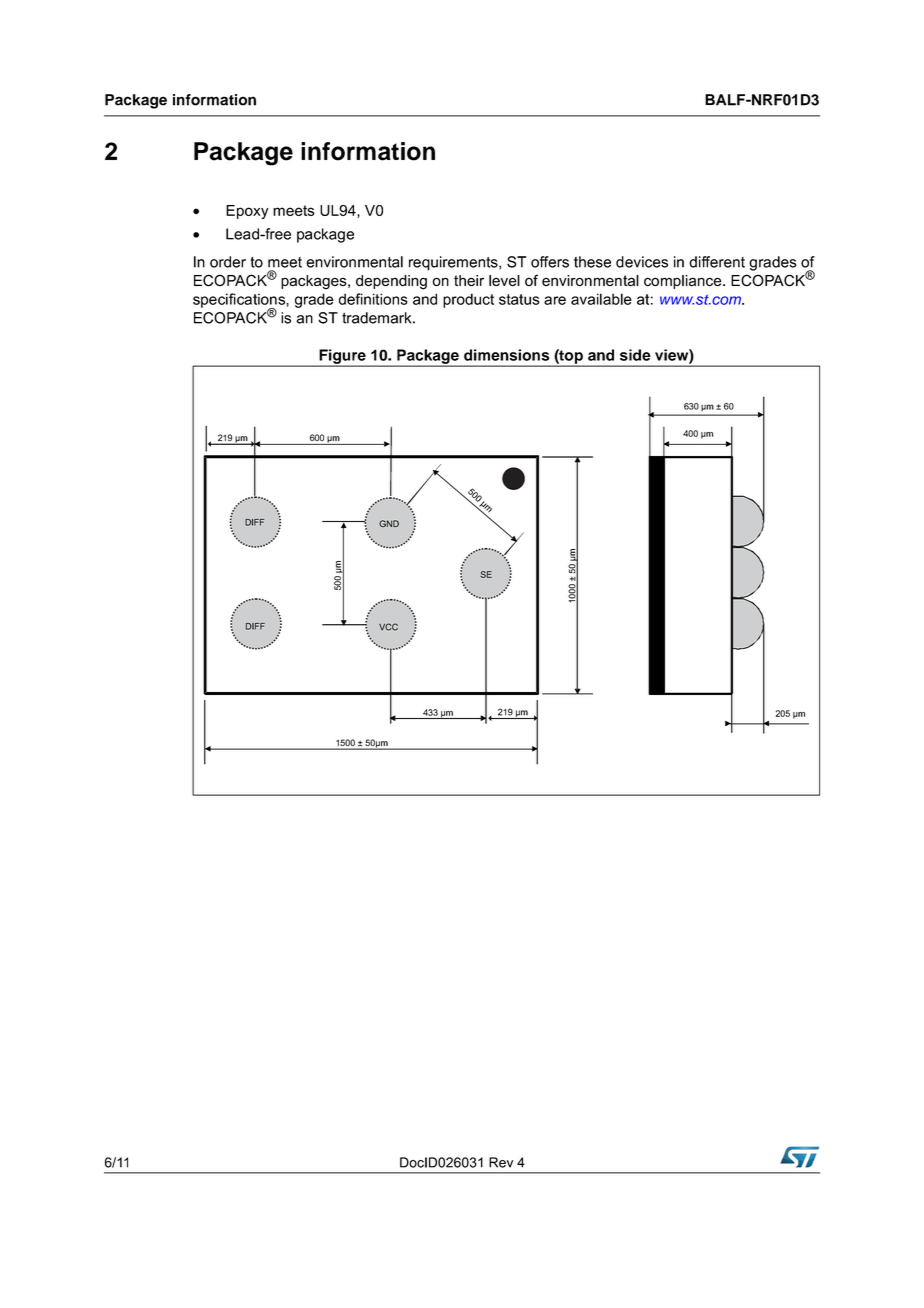  What do you see at coordinates (388, 627) in the document?
I see `VCC` at bounding box center [388, 627].
